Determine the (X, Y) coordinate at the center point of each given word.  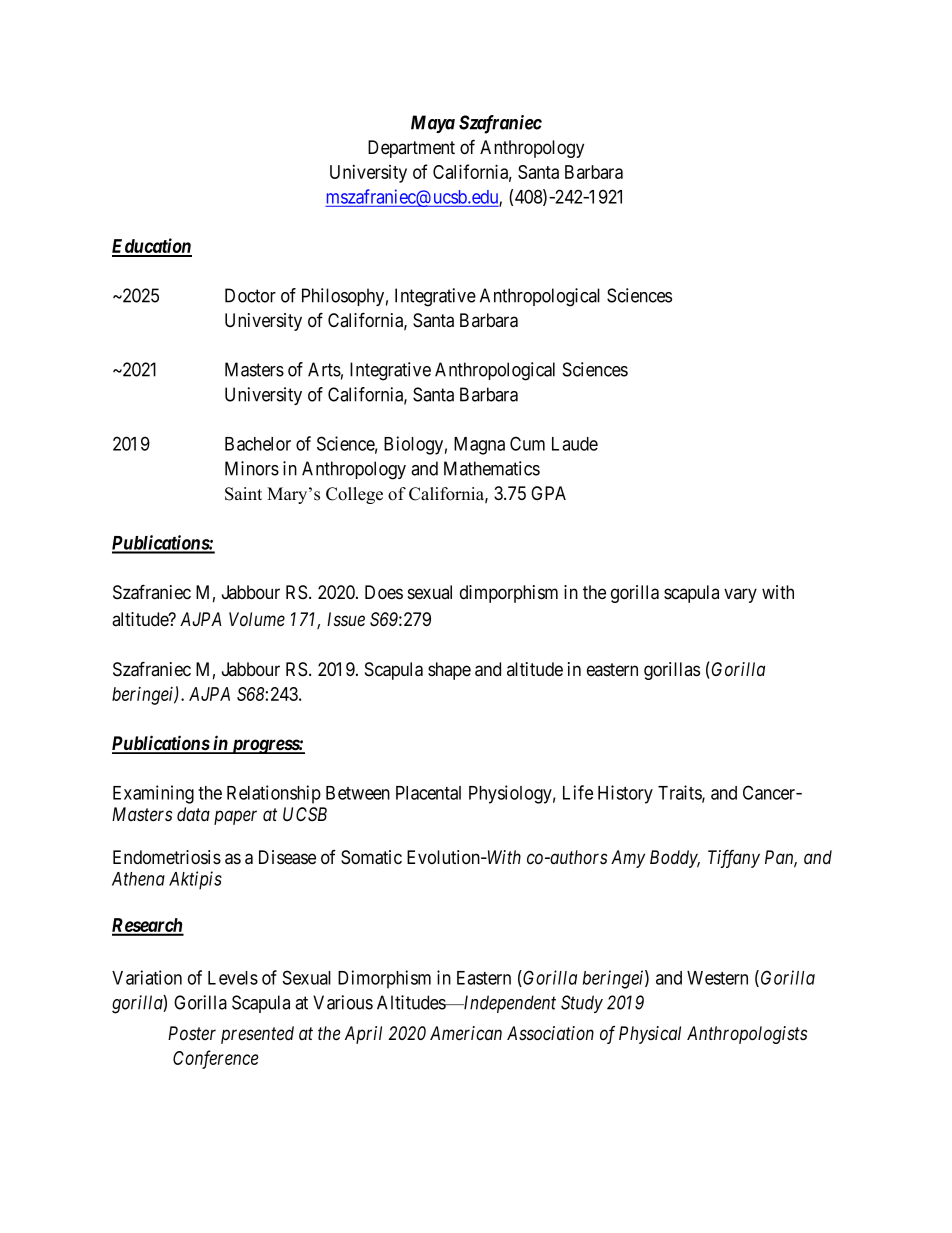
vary (740, 595)
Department (411, 149)
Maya (433, 124)
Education (152, 247)
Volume (257, 619)
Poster (192, 1033)
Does (384, 592)
